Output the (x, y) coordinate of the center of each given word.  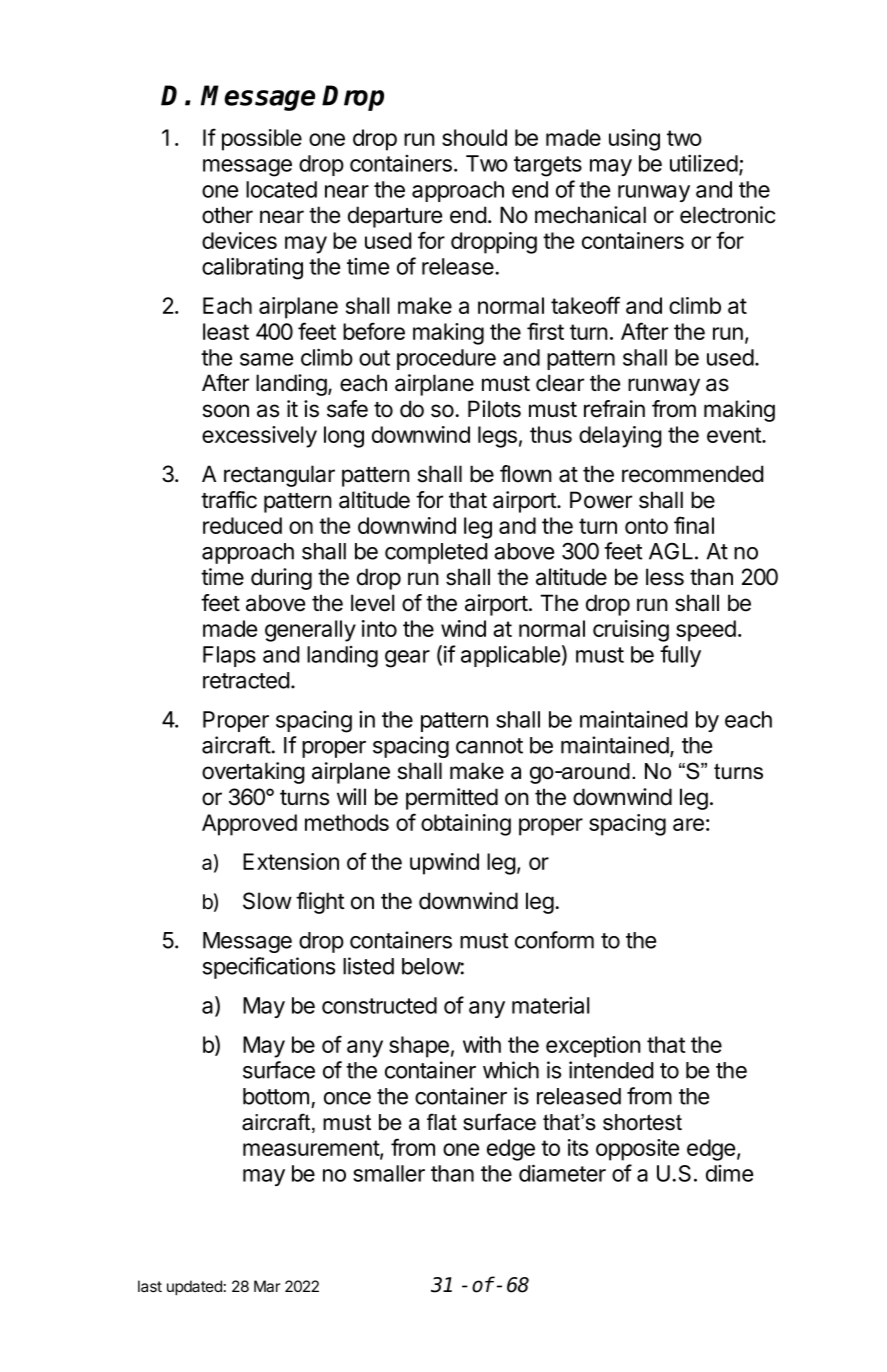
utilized (704, 163)
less (665, 577)
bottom (276, 1096)
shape (419, 1047)
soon (226, 411)
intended (611, 1070)
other (227, 215)
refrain (614, 409)
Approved (249, 825)
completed (436, 553)
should (474, 137)
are (688, 824)
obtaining (466, 825)
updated (194, 1287)
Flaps (229, 656)
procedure (446, 359)
